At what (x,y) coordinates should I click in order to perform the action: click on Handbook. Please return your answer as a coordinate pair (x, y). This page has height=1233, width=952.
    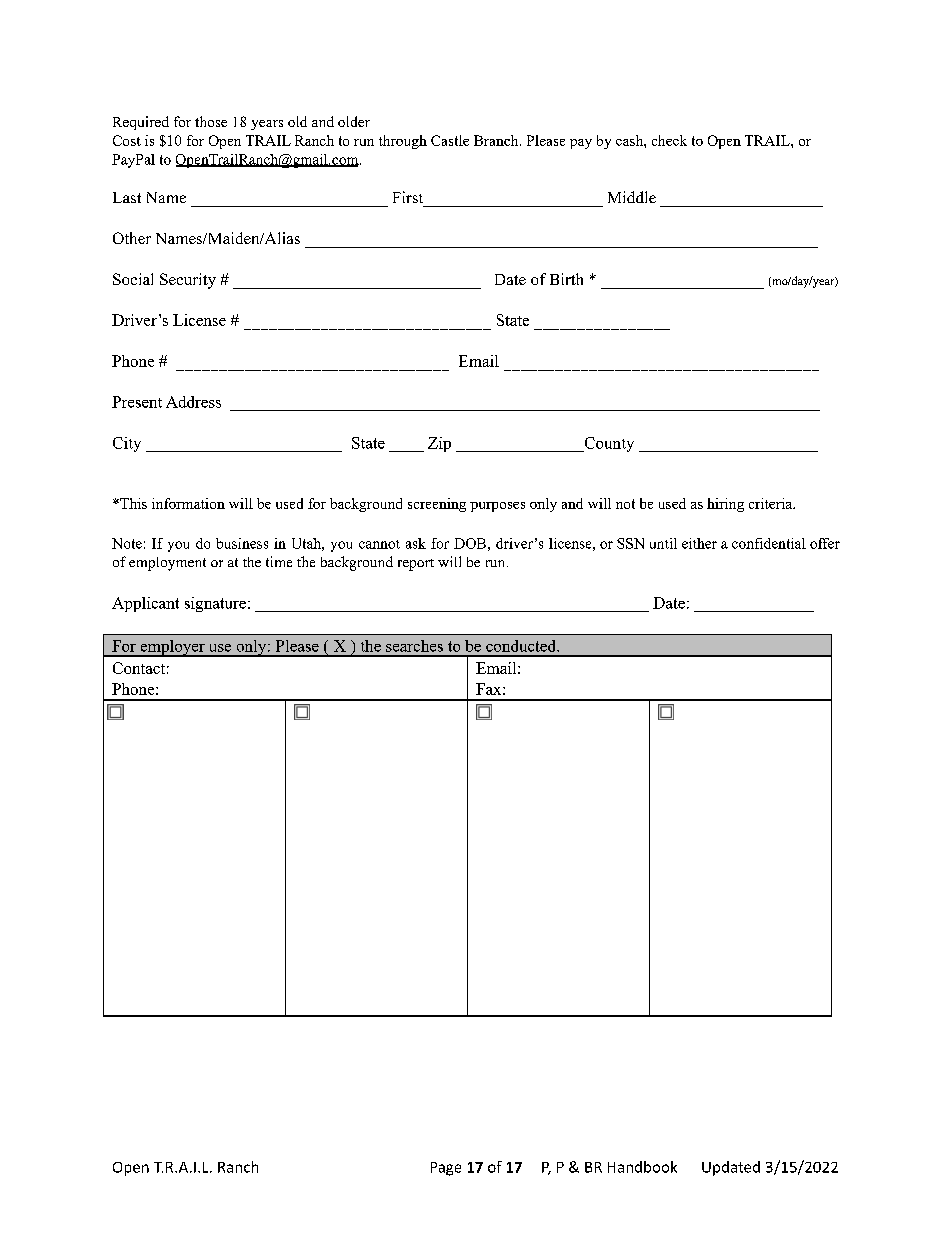
    Looking at the image, I should click on (642, 1167).
